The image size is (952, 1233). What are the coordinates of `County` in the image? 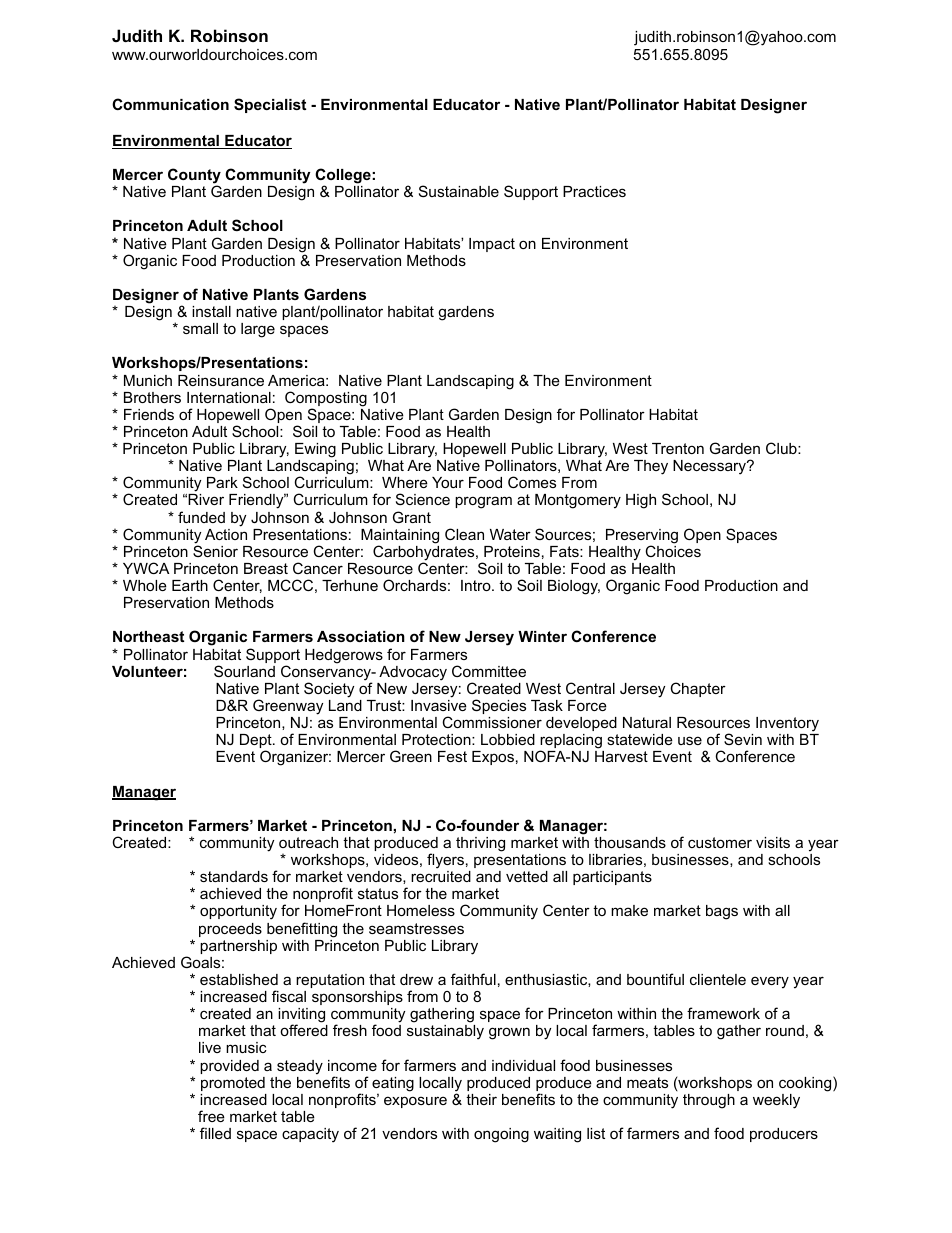 It's located at (194, 177).
